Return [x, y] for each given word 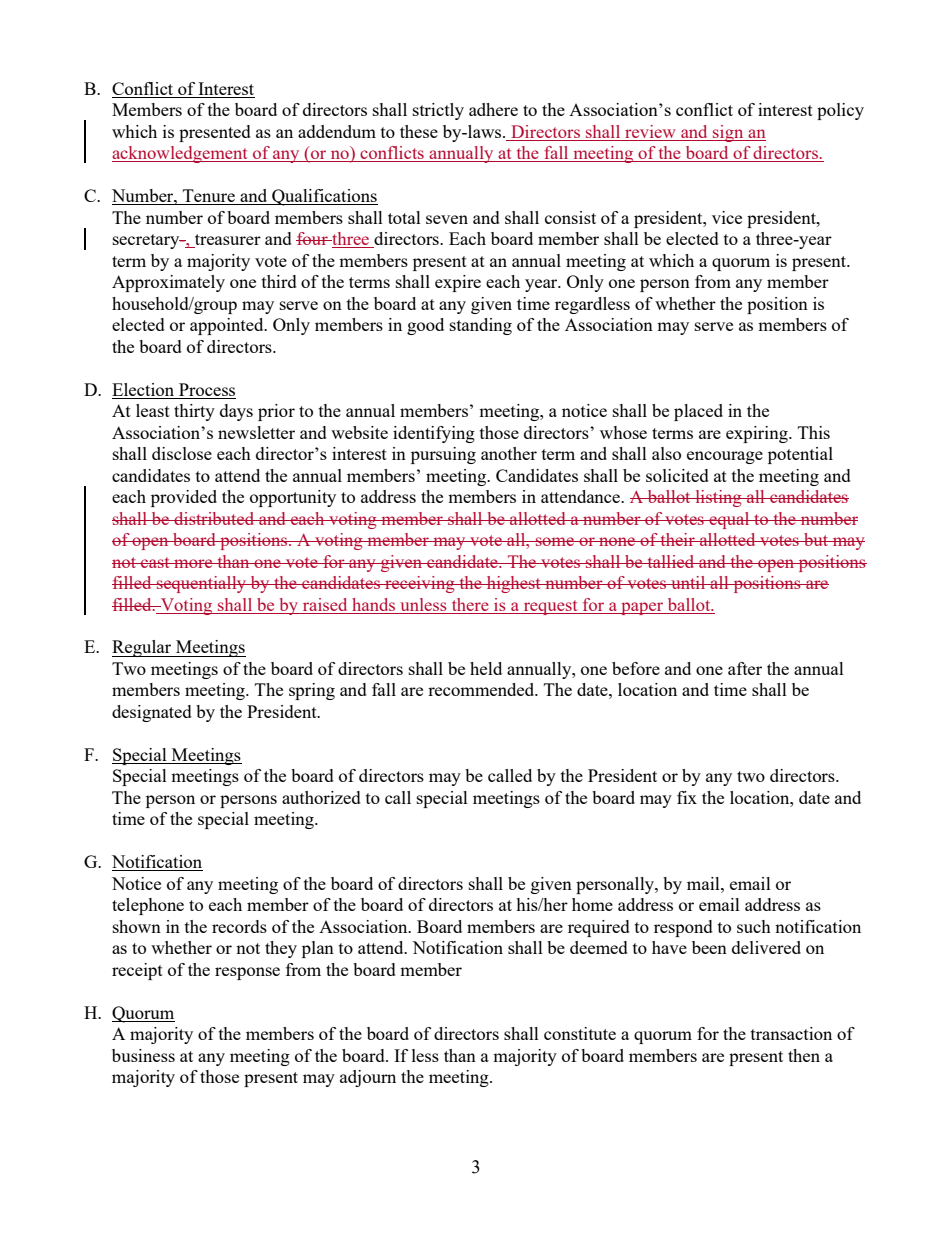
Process [207, 389]
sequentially [202, 584]
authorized [321, 797]
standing [481, 326]
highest [513, 584]
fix [687, 797]
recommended [482, 689]
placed [698, 412]
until [688, 582]
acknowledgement [181, 154]
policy [840, 111]
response [247, 973]
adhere [493, 109]
